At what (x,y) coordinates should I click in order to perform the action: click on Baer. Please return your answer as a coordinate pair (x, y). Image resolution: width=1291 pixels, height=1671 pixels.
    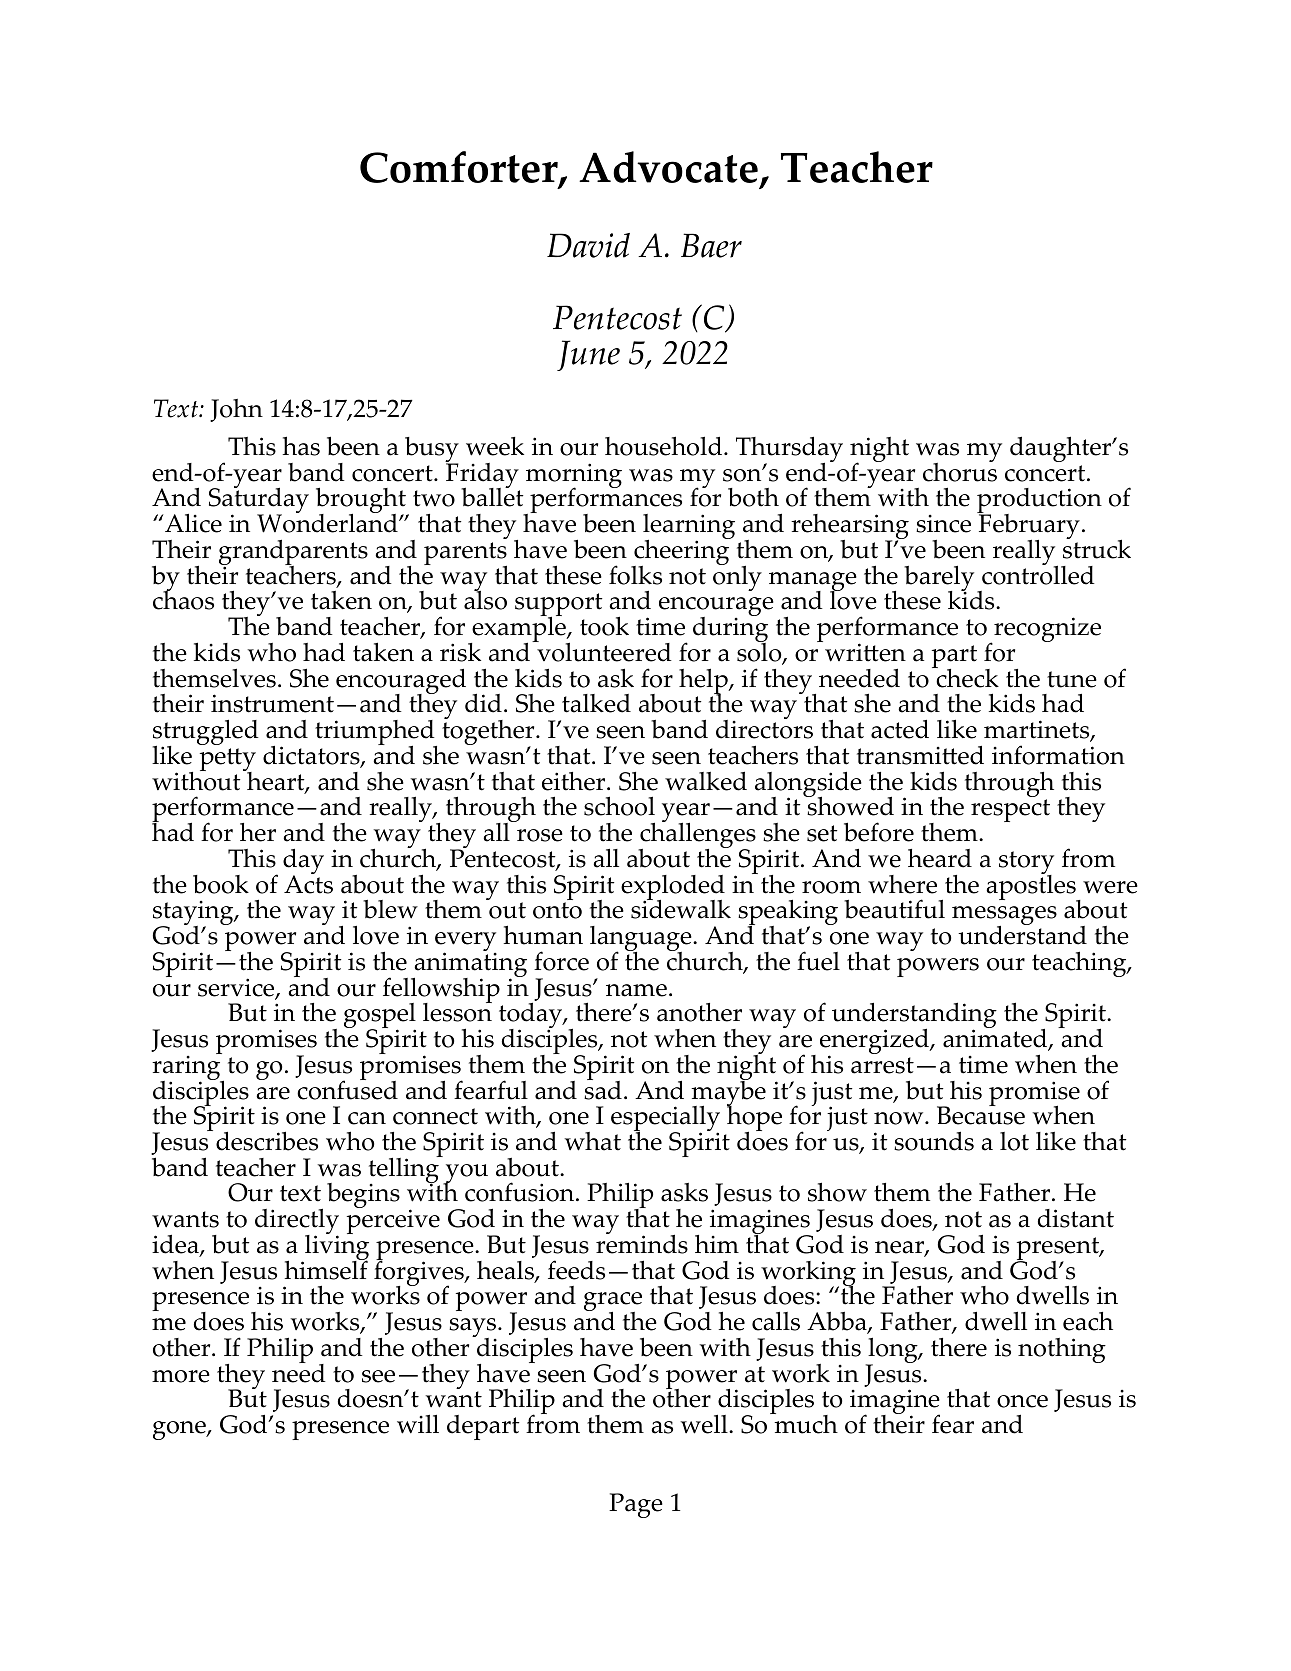
    Looking at the image, I should click on (711, 245).
